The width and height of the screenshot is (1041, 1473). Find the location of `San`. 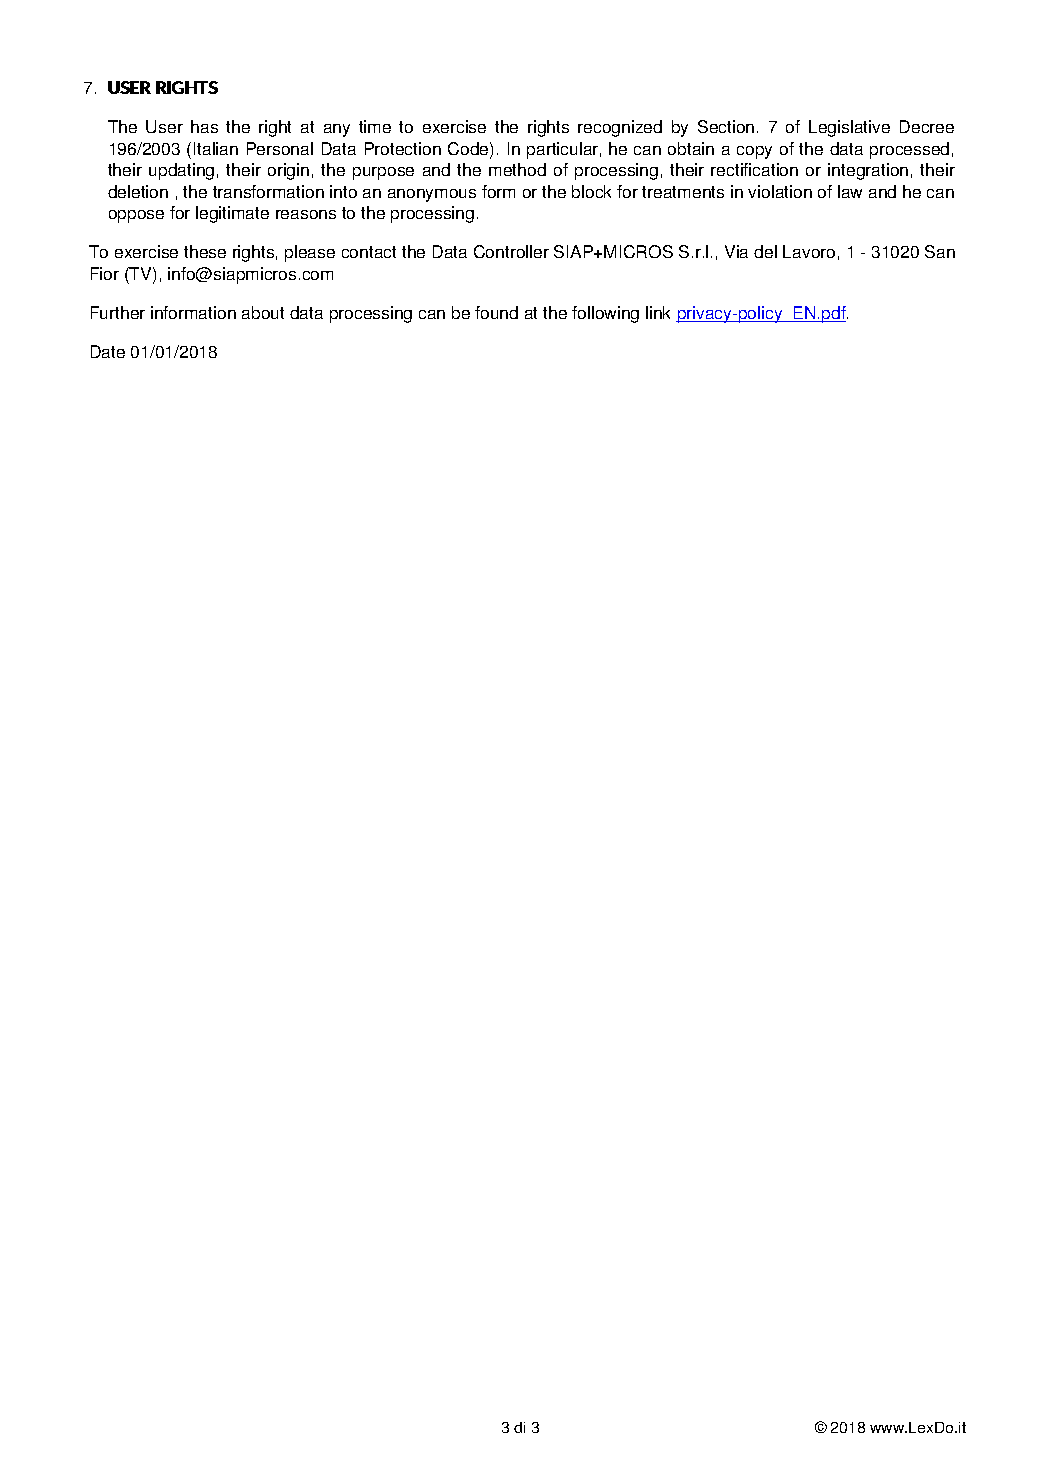

San is located at coordinates (940, 251).
